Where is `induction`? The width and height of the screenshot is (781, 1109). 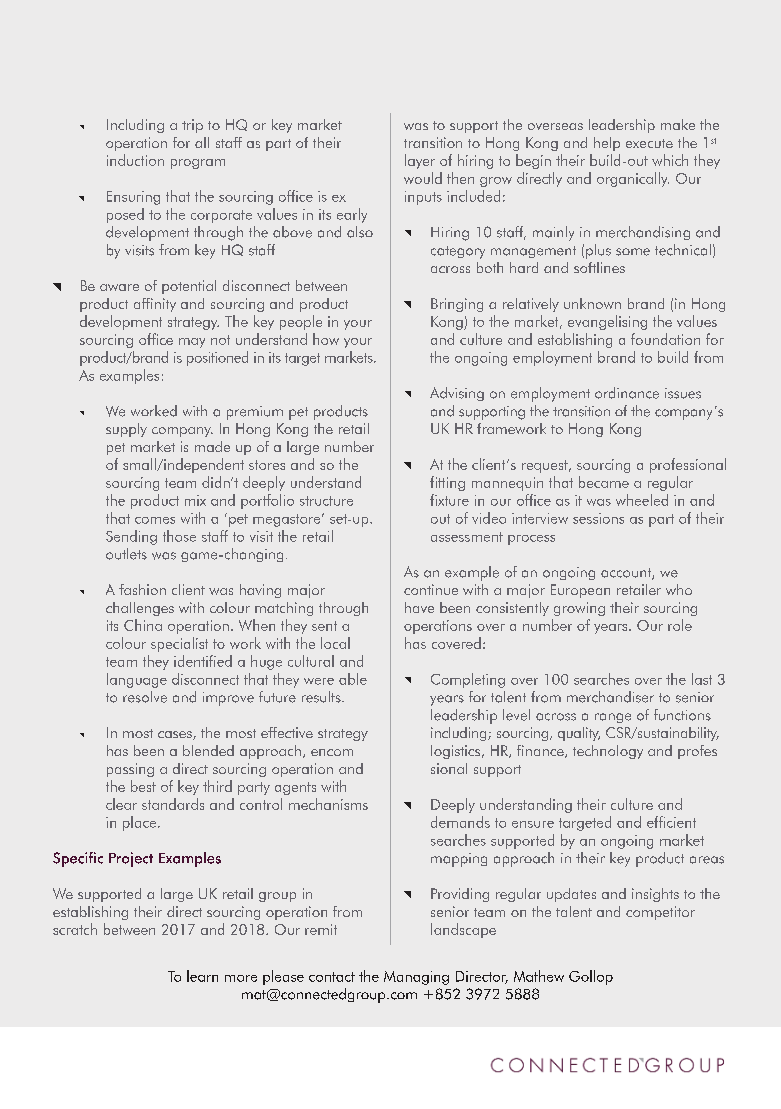
induction is located at coordinates (135, 160).
